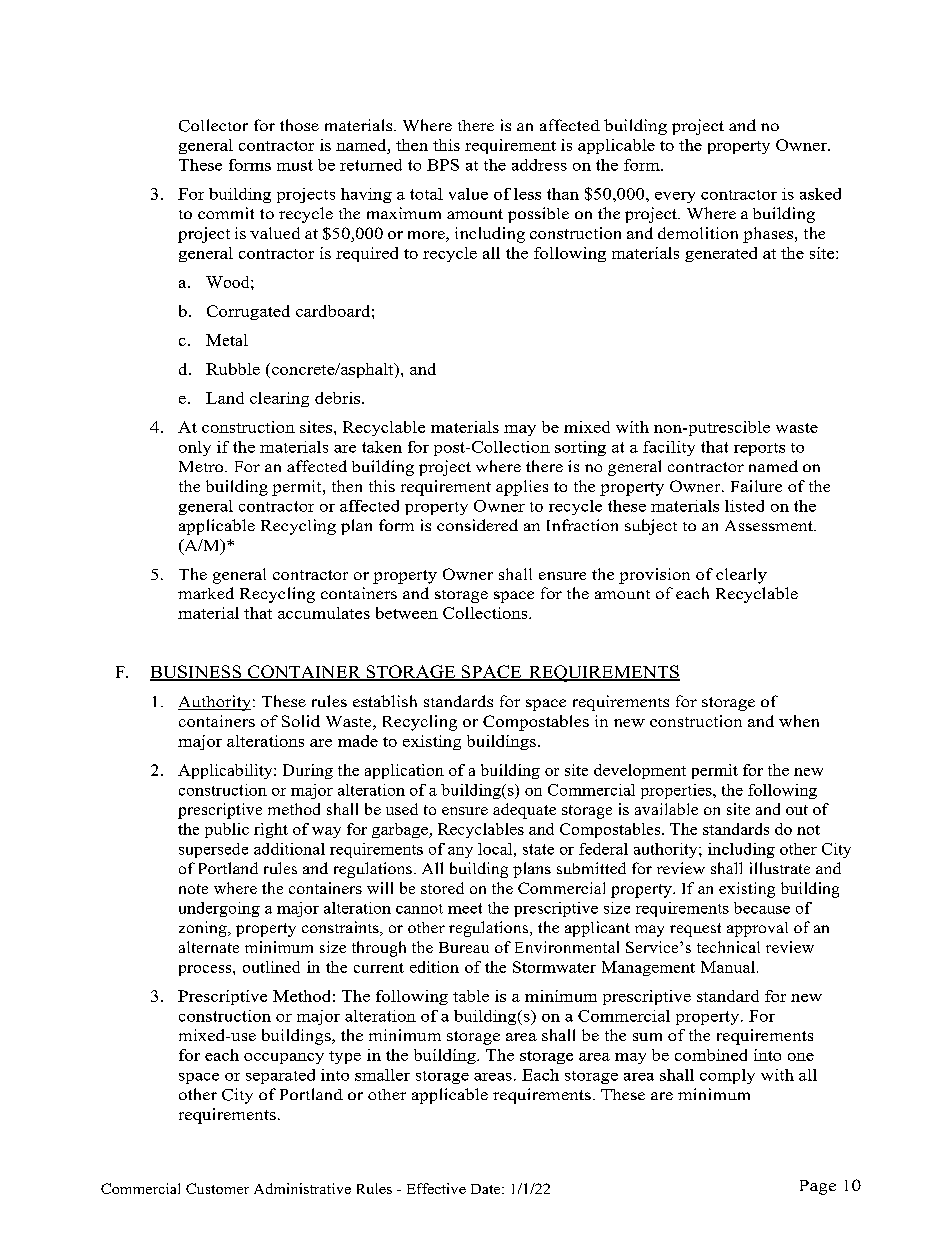 The height and width of the screenshot is (1233, 952). I want to click on must, so click(295, 165).
